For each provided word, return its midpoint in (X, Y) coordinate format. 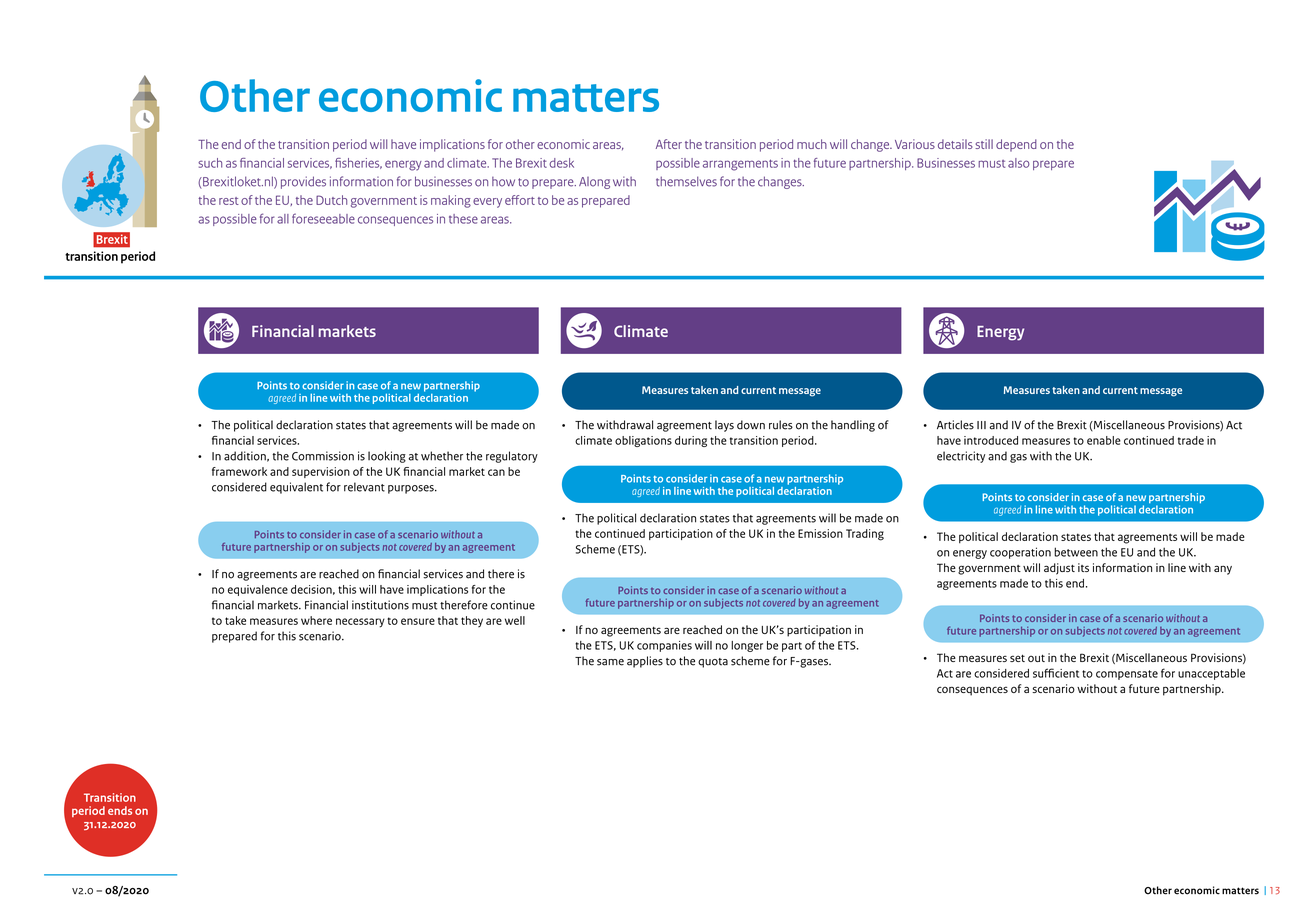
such (210, 163)
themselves (686, 181)
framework (239, 471)
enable (1104, 440)
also (1019, 163)
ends (120, 810)
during (691, 441)
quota (713, 663)
